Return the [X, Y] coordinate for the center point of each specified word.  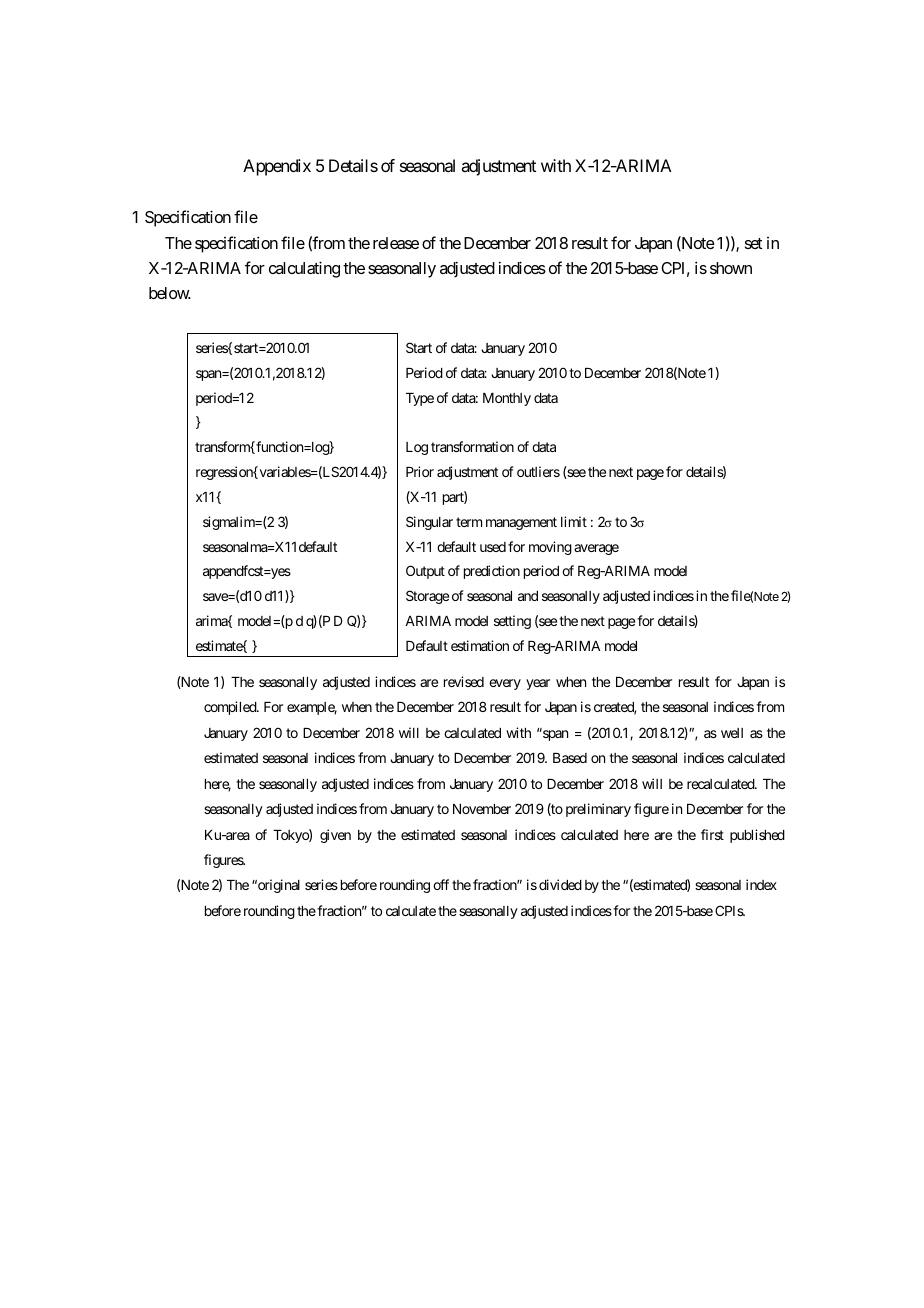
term [469, 522]
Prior [420, 471]
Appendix [277, 167]
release [396, 243]
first [712, 834]
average [596, 549]
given [335, 836]
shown [731, 268]
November [482, 809]
